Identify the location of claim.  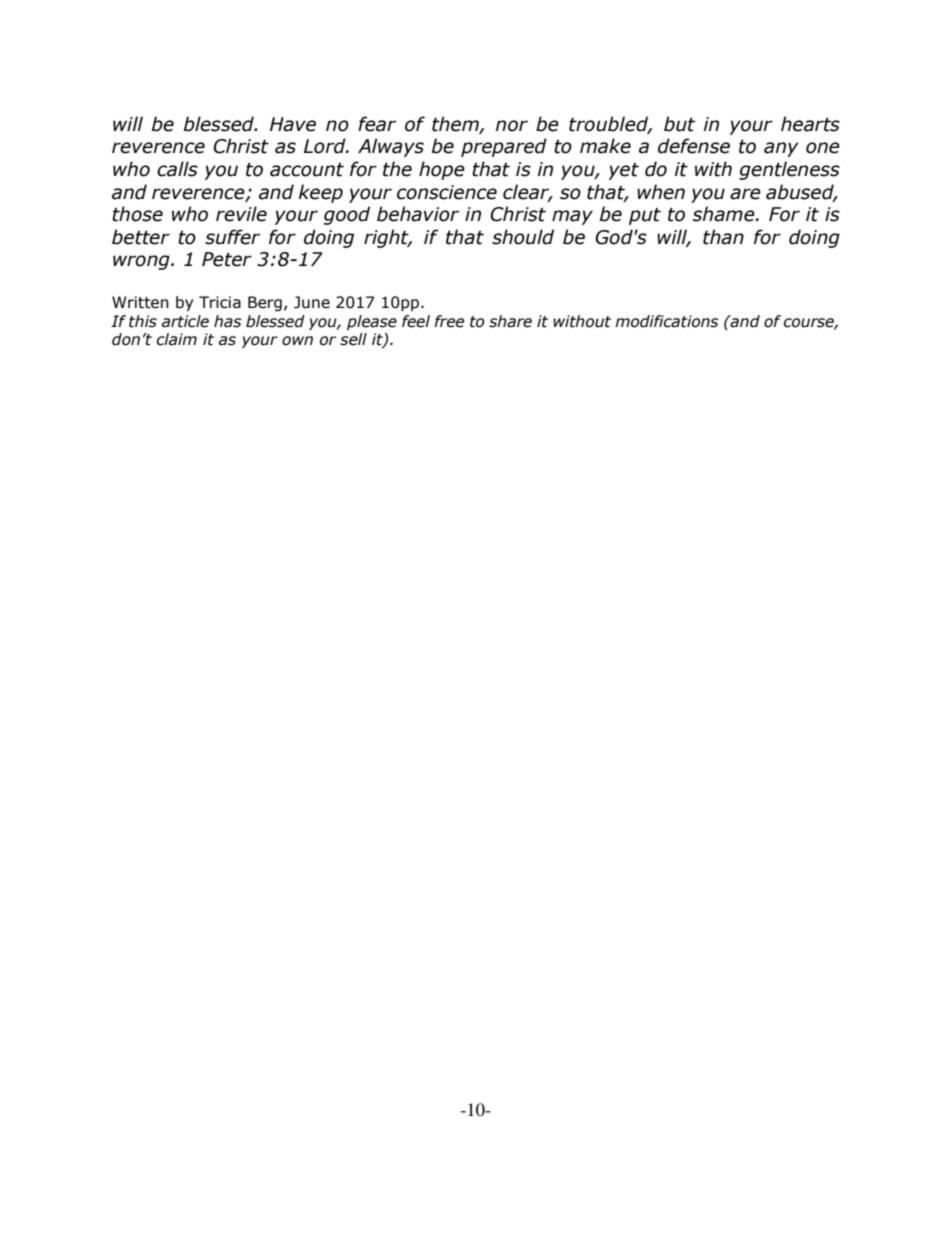
(177, 339).
